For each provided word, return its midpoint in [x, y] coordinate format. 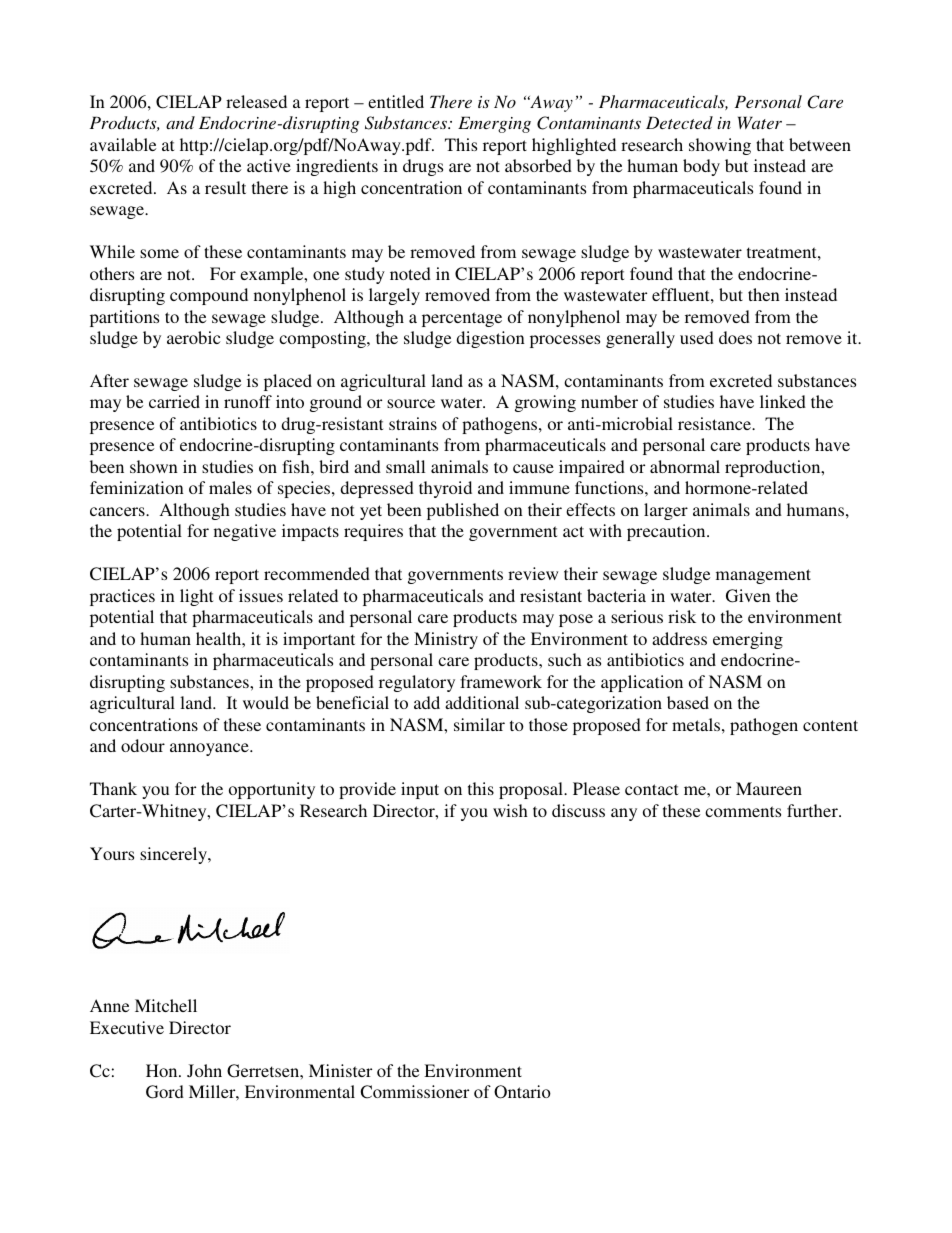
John [204, 1070]
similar [479, 724]
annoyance [210, 749]
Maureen [769, 788]
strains [413, 423]
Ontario [522, 1092]
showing [720, 146]
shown [154, 466]
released [256, 101]
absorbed [538, 165]
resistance [716, 423]
